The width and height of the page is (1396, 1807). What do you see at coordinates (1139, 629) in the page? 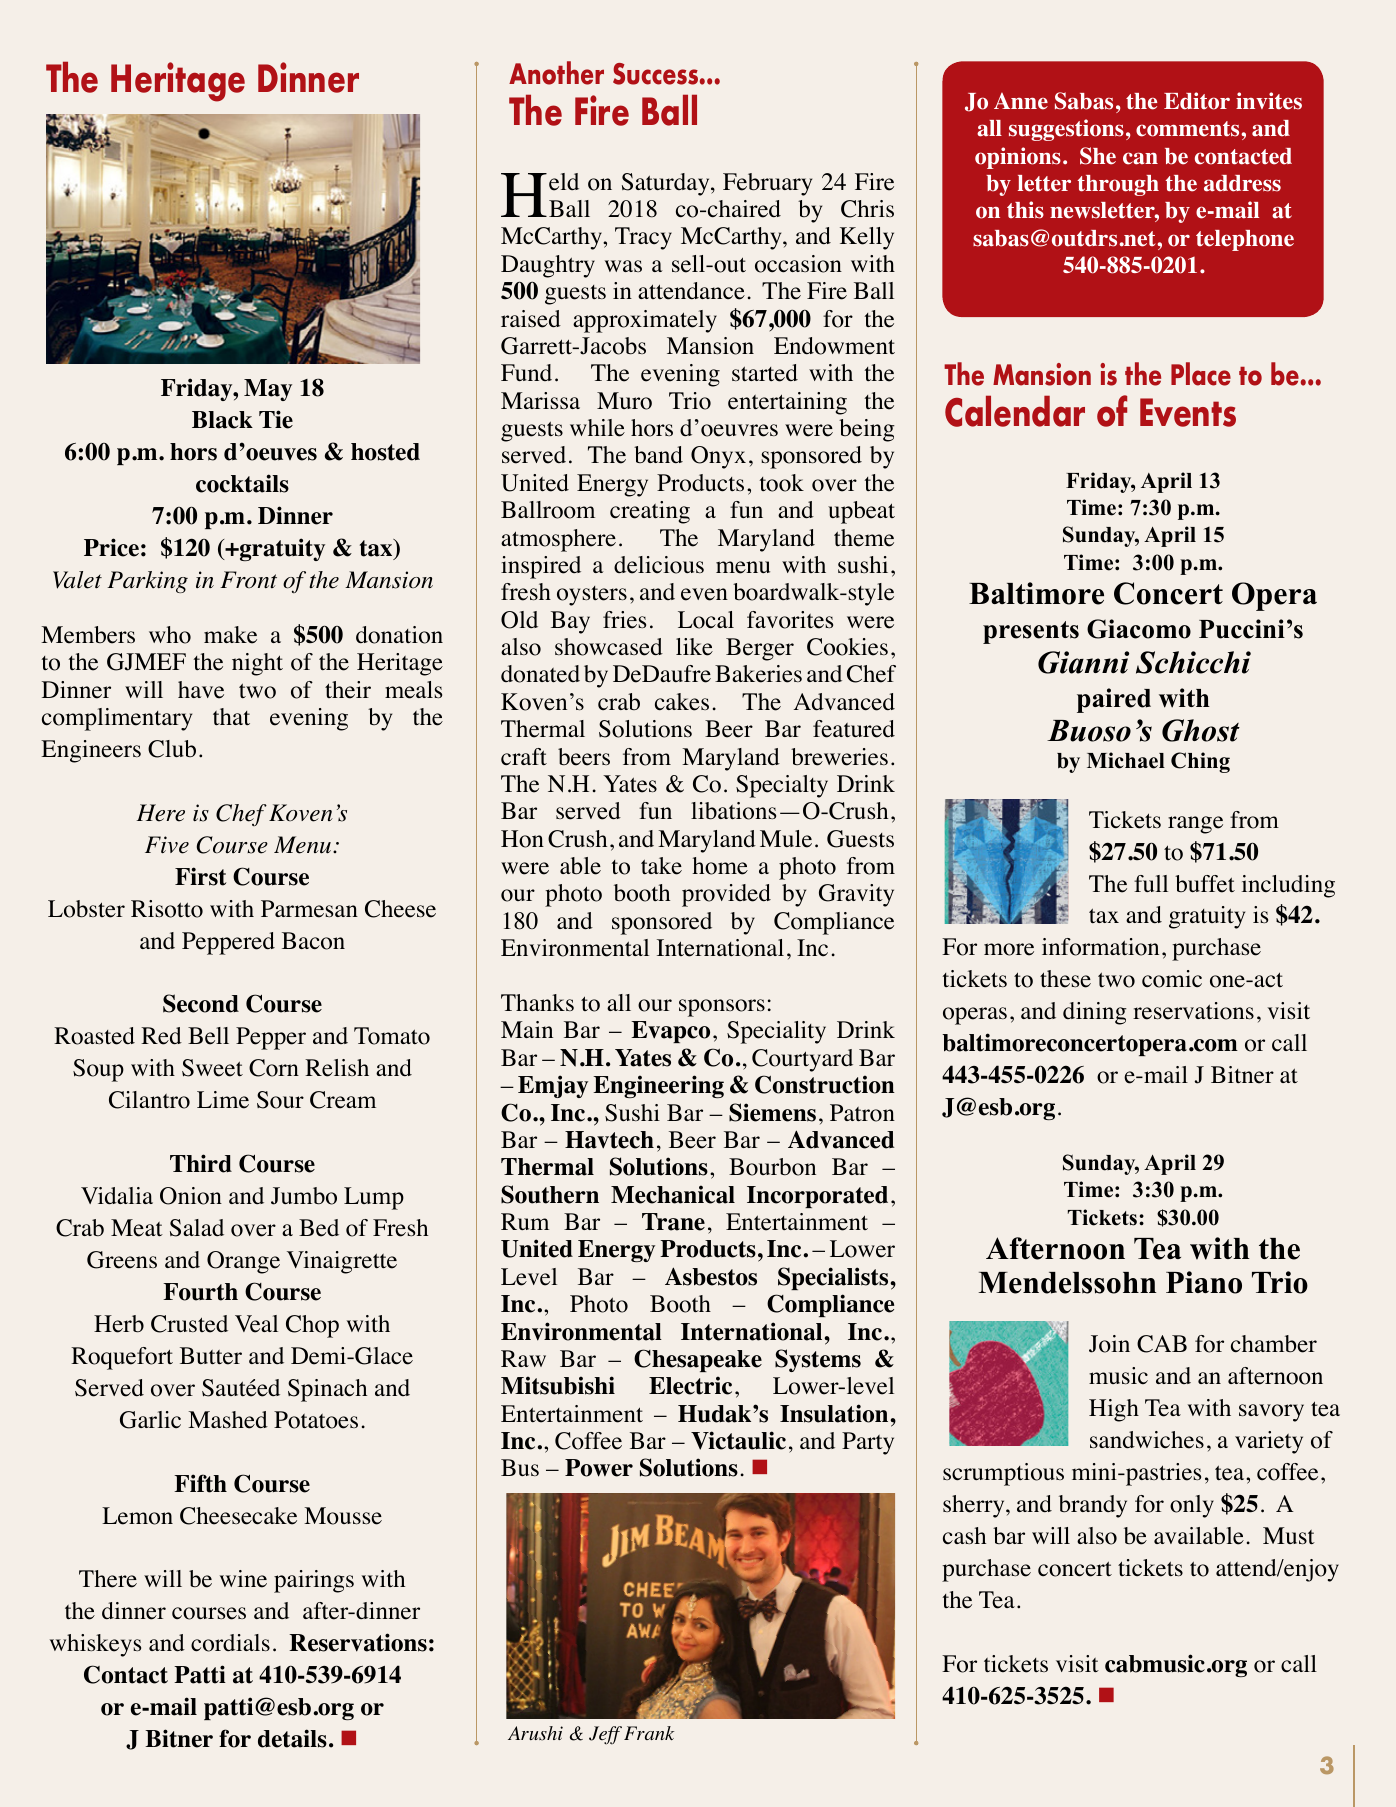
I see `Giacomo` at bounding box center [1139, 629].
